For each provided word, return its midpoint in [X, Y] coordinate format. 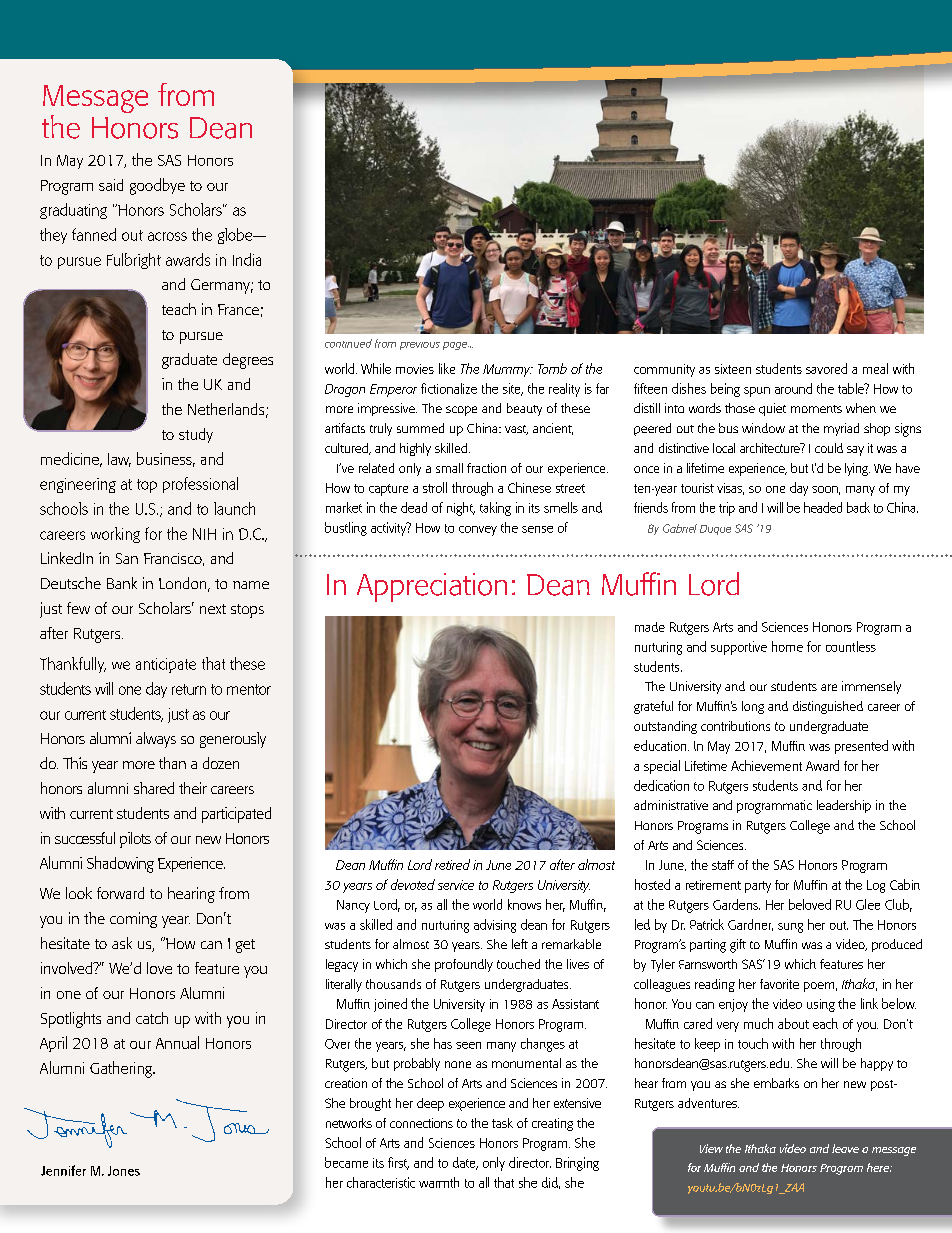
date [465, 1163]
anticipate [166, 665]
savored [826, 368]
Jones [124, 1171]
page [456, 346]
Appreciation [432, 587]
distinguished [828, 707]
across [167, 236]
